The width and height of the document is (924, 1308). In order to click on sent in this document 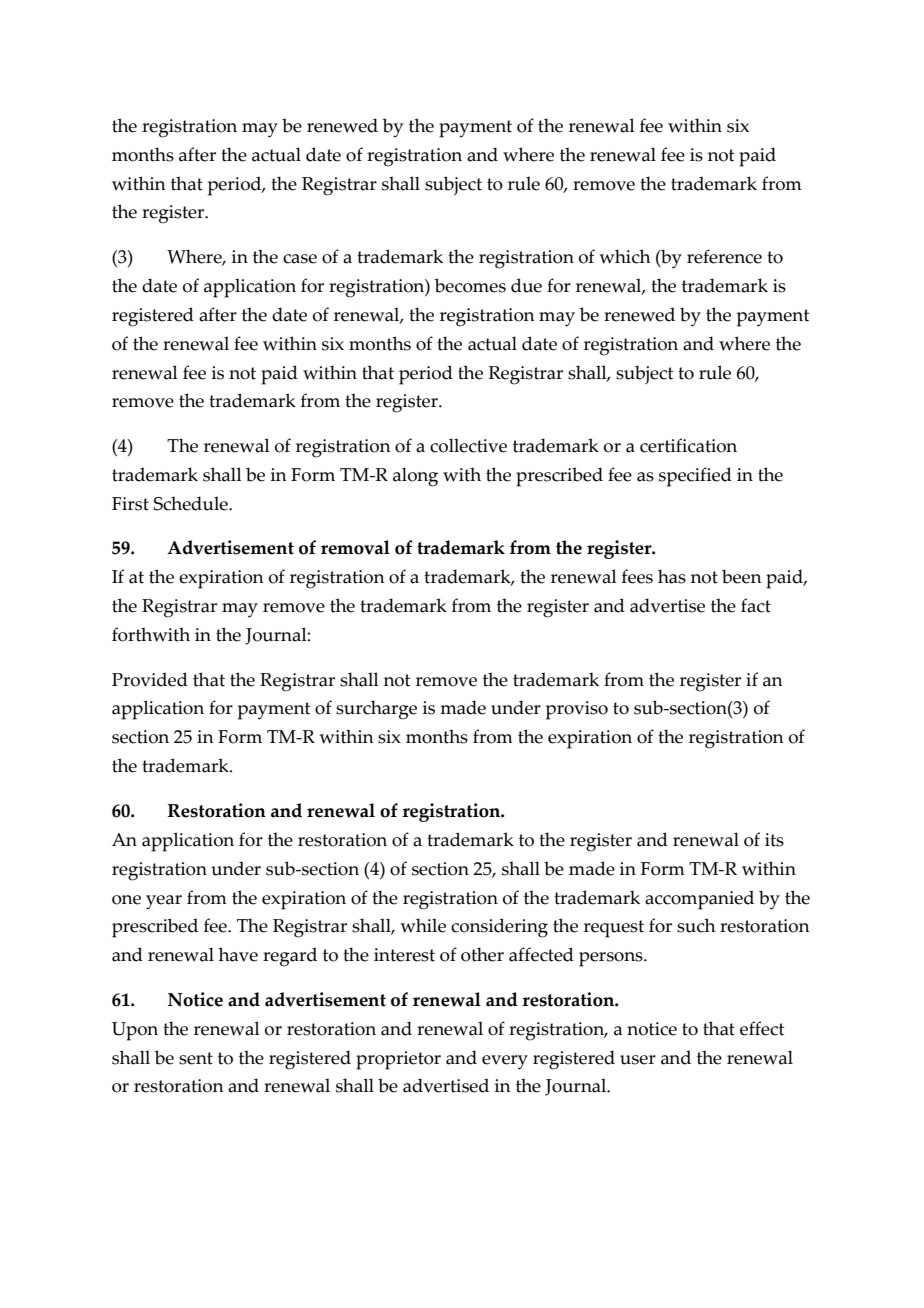, I will do `click(196, 1058)`.
